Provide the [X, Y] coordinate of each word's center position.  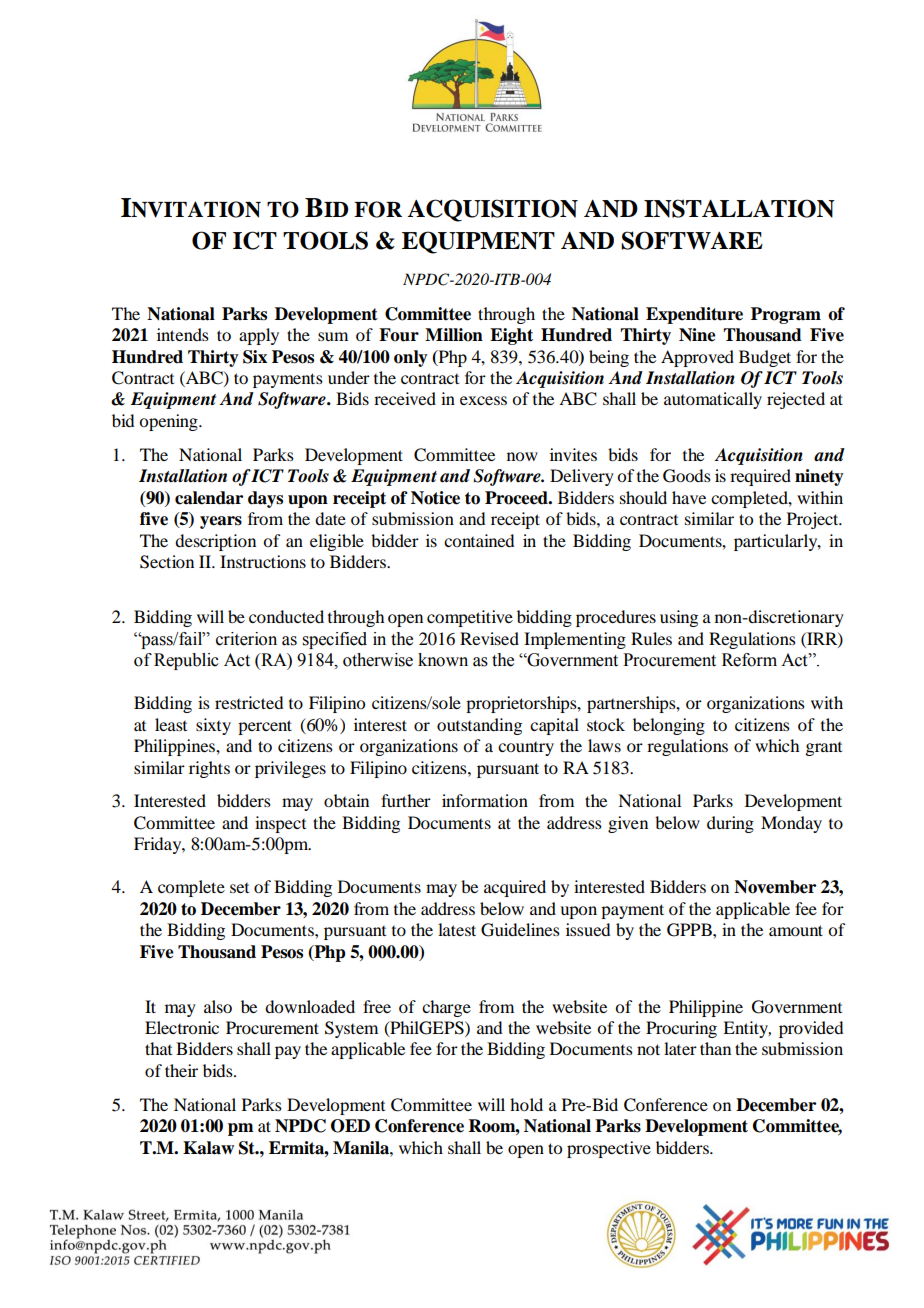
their [181, 1070]
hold [526, 1104]
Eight [511, 336]
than [715, 1048]
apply [259, 336]
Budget [765, 358]
